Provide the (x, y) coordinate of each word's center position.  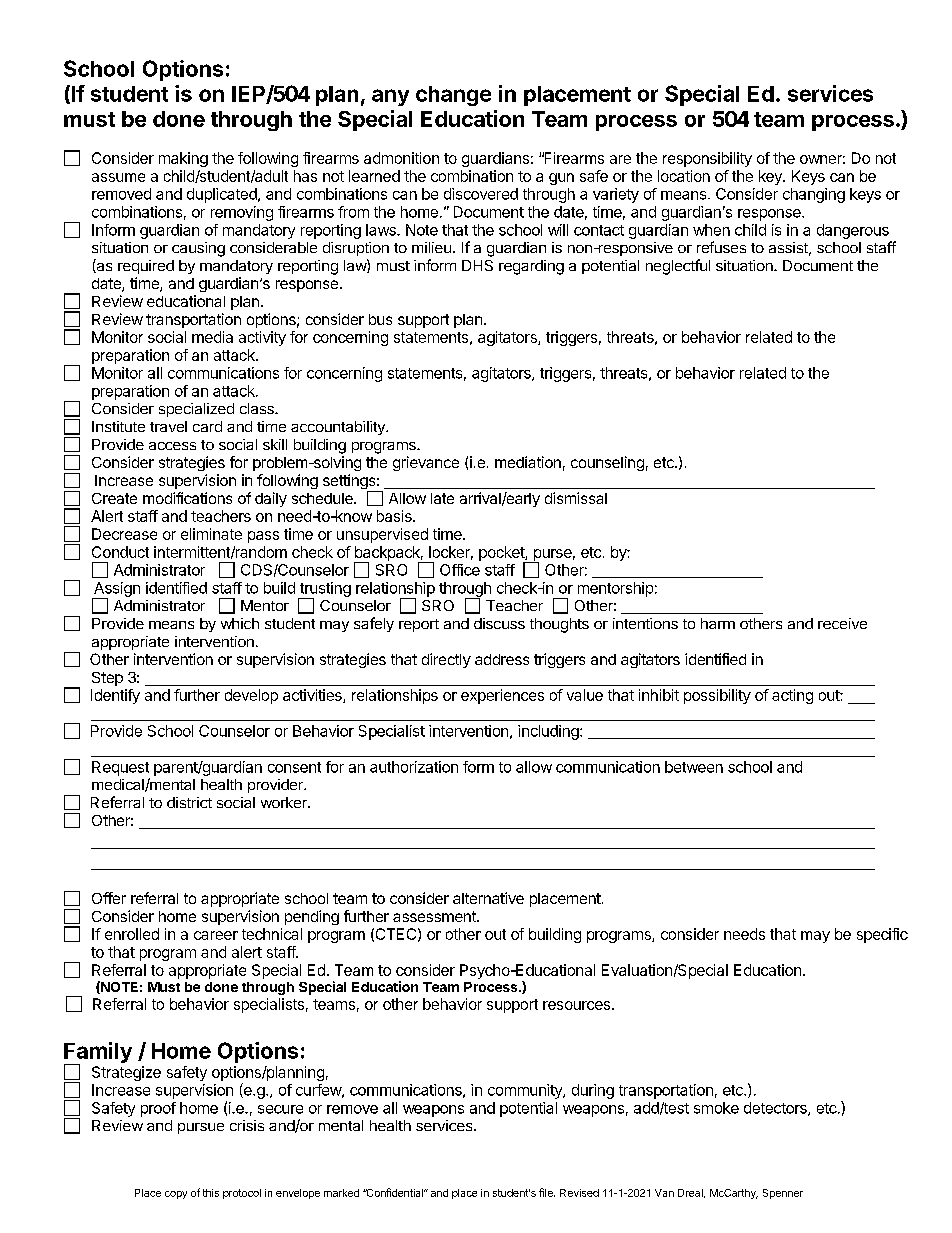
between (694, 767)
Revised (579, 1193)
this (211, 1193)
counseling (607, 463)
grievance (426, 463)
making (183, 159)
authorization (414, 767)
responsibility (707, 159)
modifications (187, 498)
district (189, 802)
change (453, 96)
